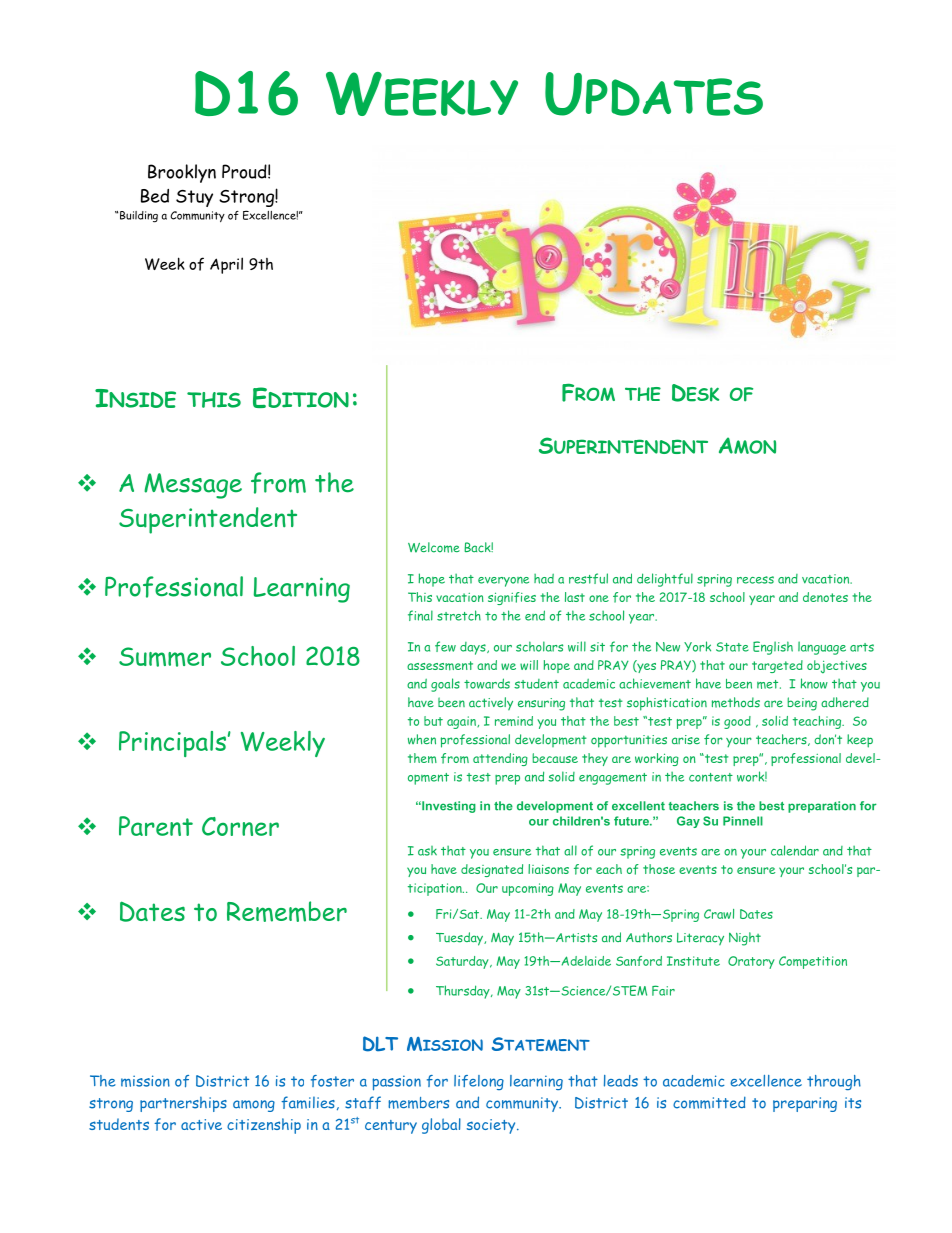 This page has height=1233, width=952. I want to click on denotes, so click(825, 597).
